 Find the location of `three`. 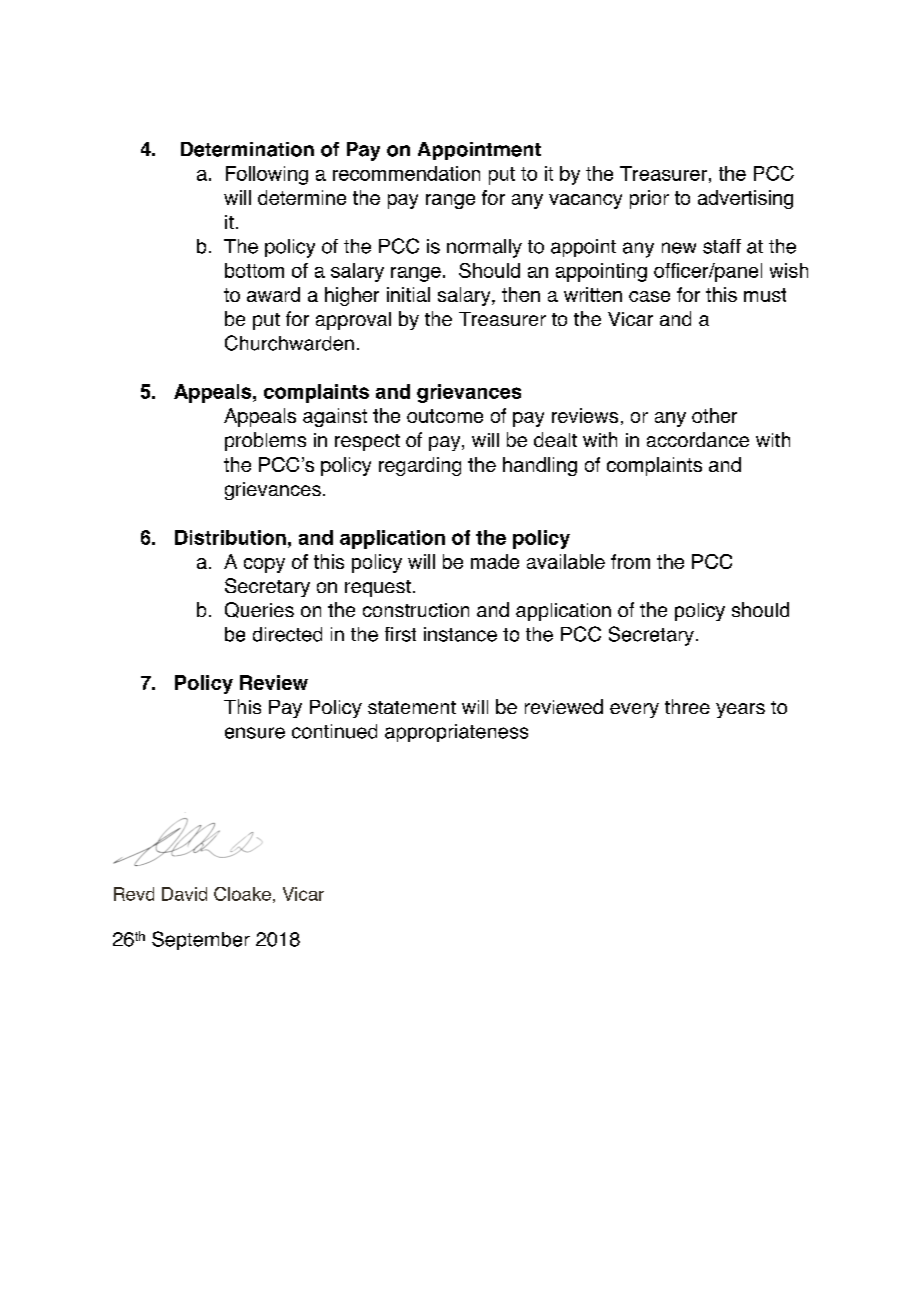

three is located at coordinates (687, 706).
